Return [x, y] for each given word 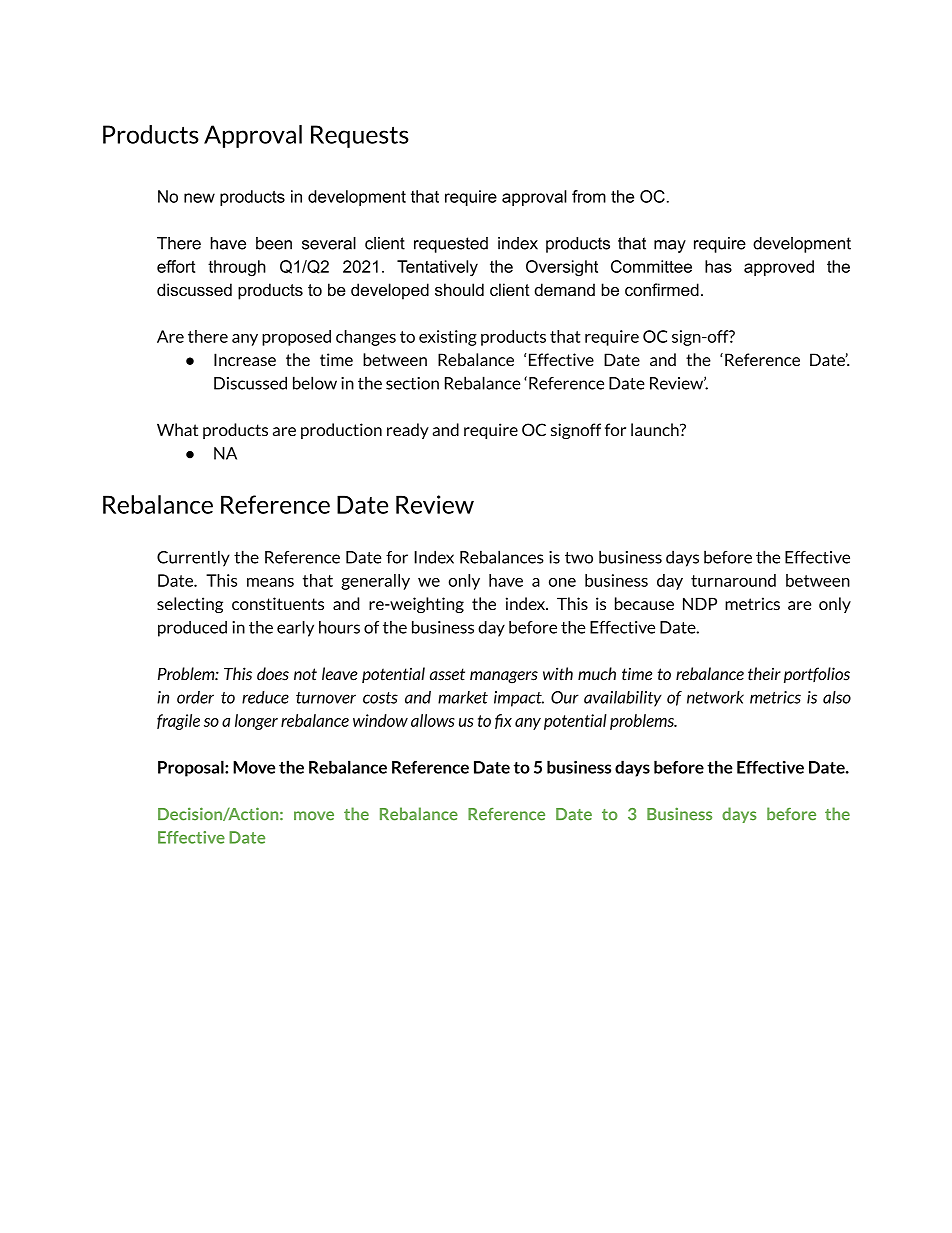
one [562, 582]
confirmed [662, 289]
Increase [245, 359]
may [670, 246]
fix [503, 721]
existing [448, 338]
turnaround [733, 580]
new [199, 198]
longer [256, 722]
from [589, 196]
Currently [193, 558]
